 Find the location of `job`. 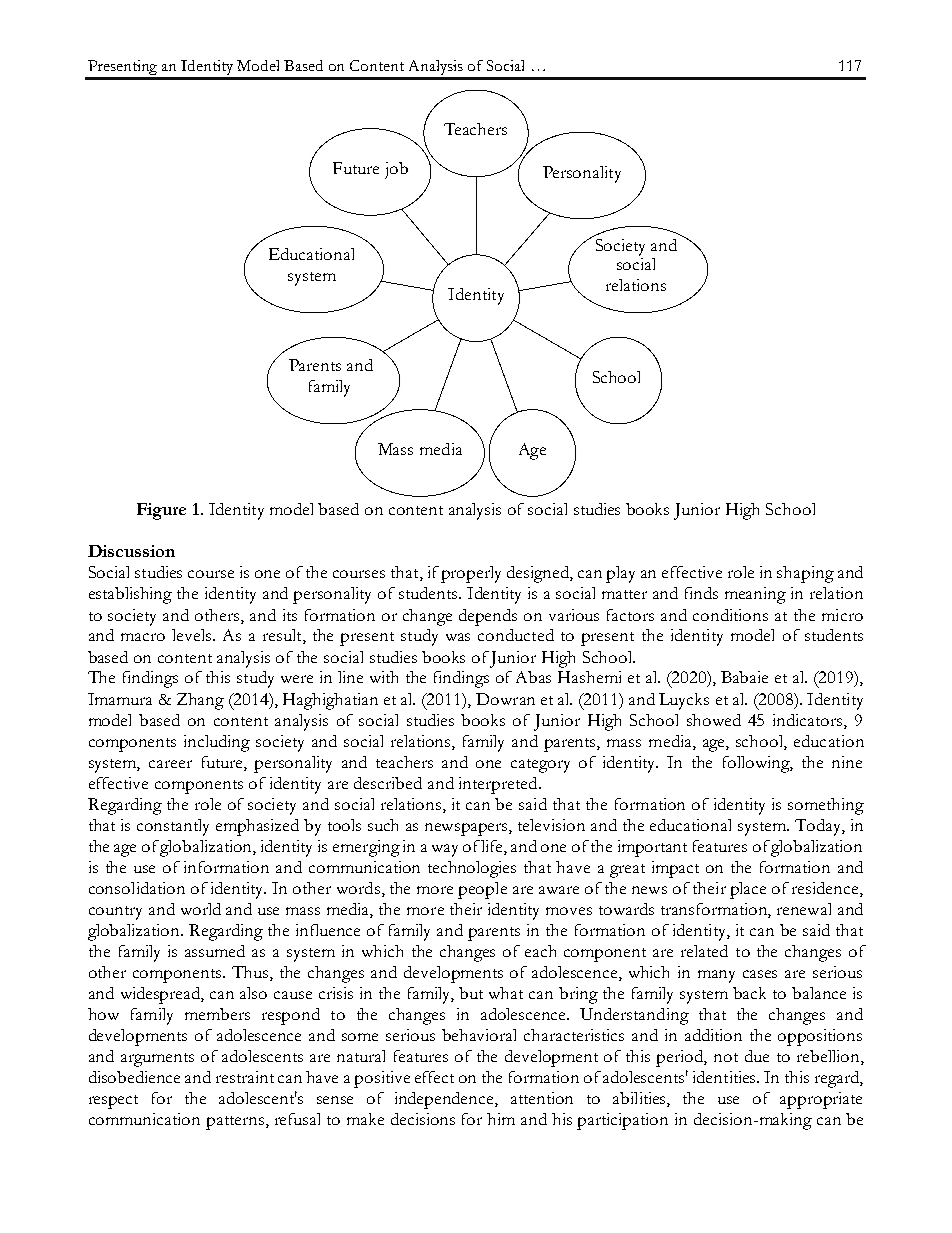

job is located at coordinates (396, 170).
